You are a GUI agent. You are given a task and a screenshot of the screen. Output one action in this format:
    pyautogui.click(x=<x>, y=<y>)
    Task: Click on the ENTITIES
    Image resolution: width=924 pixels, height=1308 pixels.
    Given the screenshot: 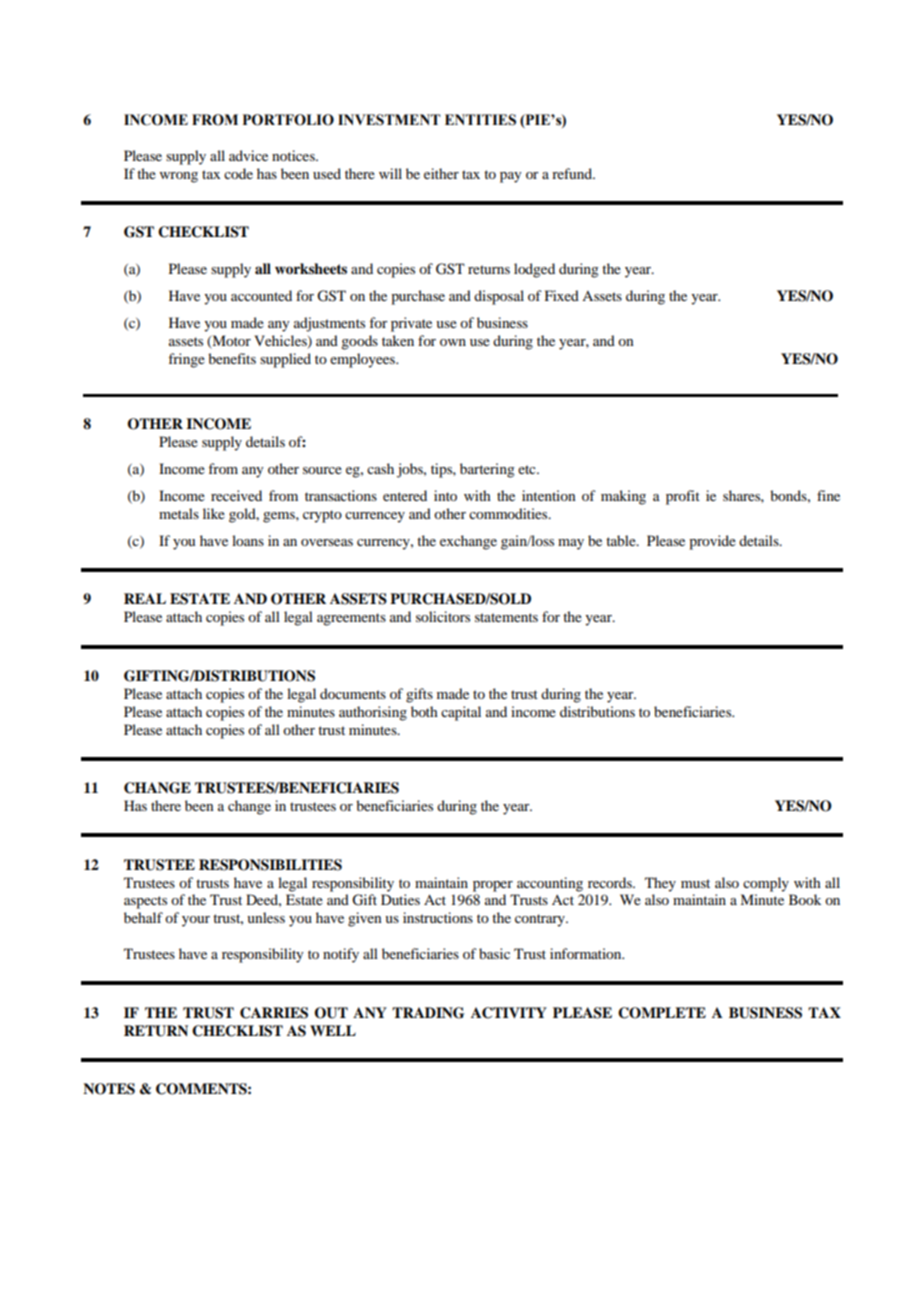 What is the action you would take?
    pyautogui.click(x=480, y=120)
